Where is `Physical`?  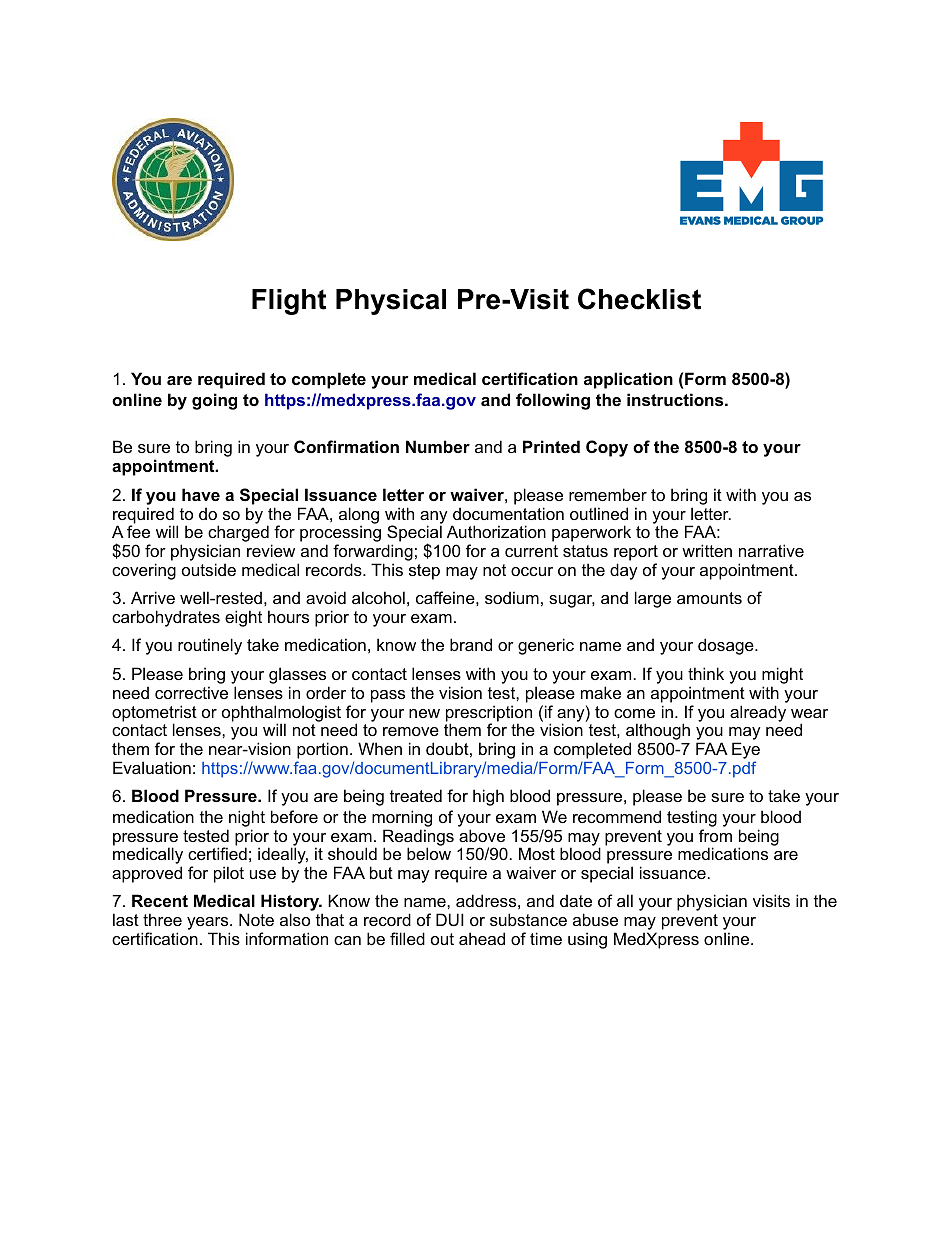
Physical is located at coordinates (391, 302).
